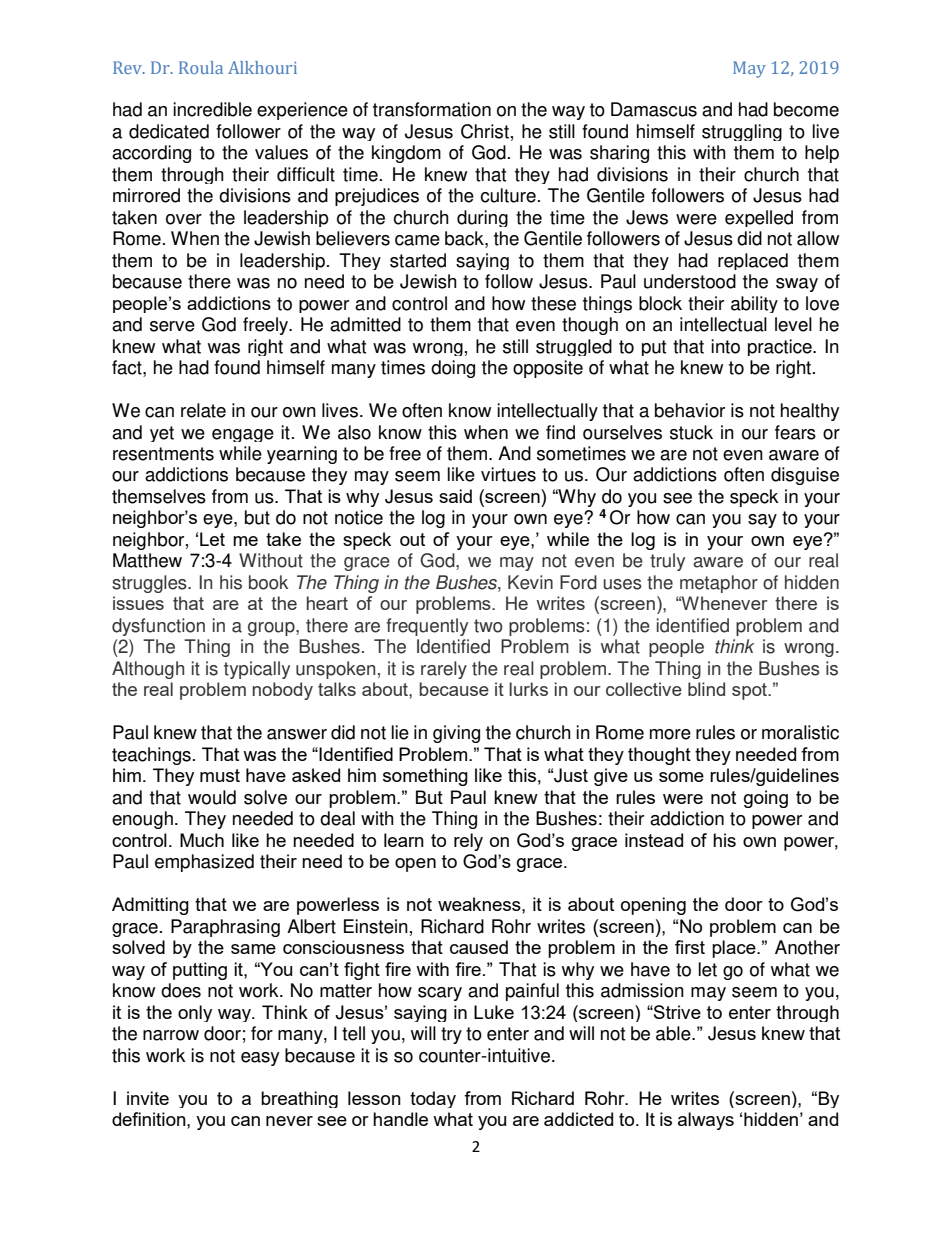 This document has width=952, height=1233. What do you see at coordinates (742, 132) in the document?
I see `struggling` at bounding box center [742, 132].
